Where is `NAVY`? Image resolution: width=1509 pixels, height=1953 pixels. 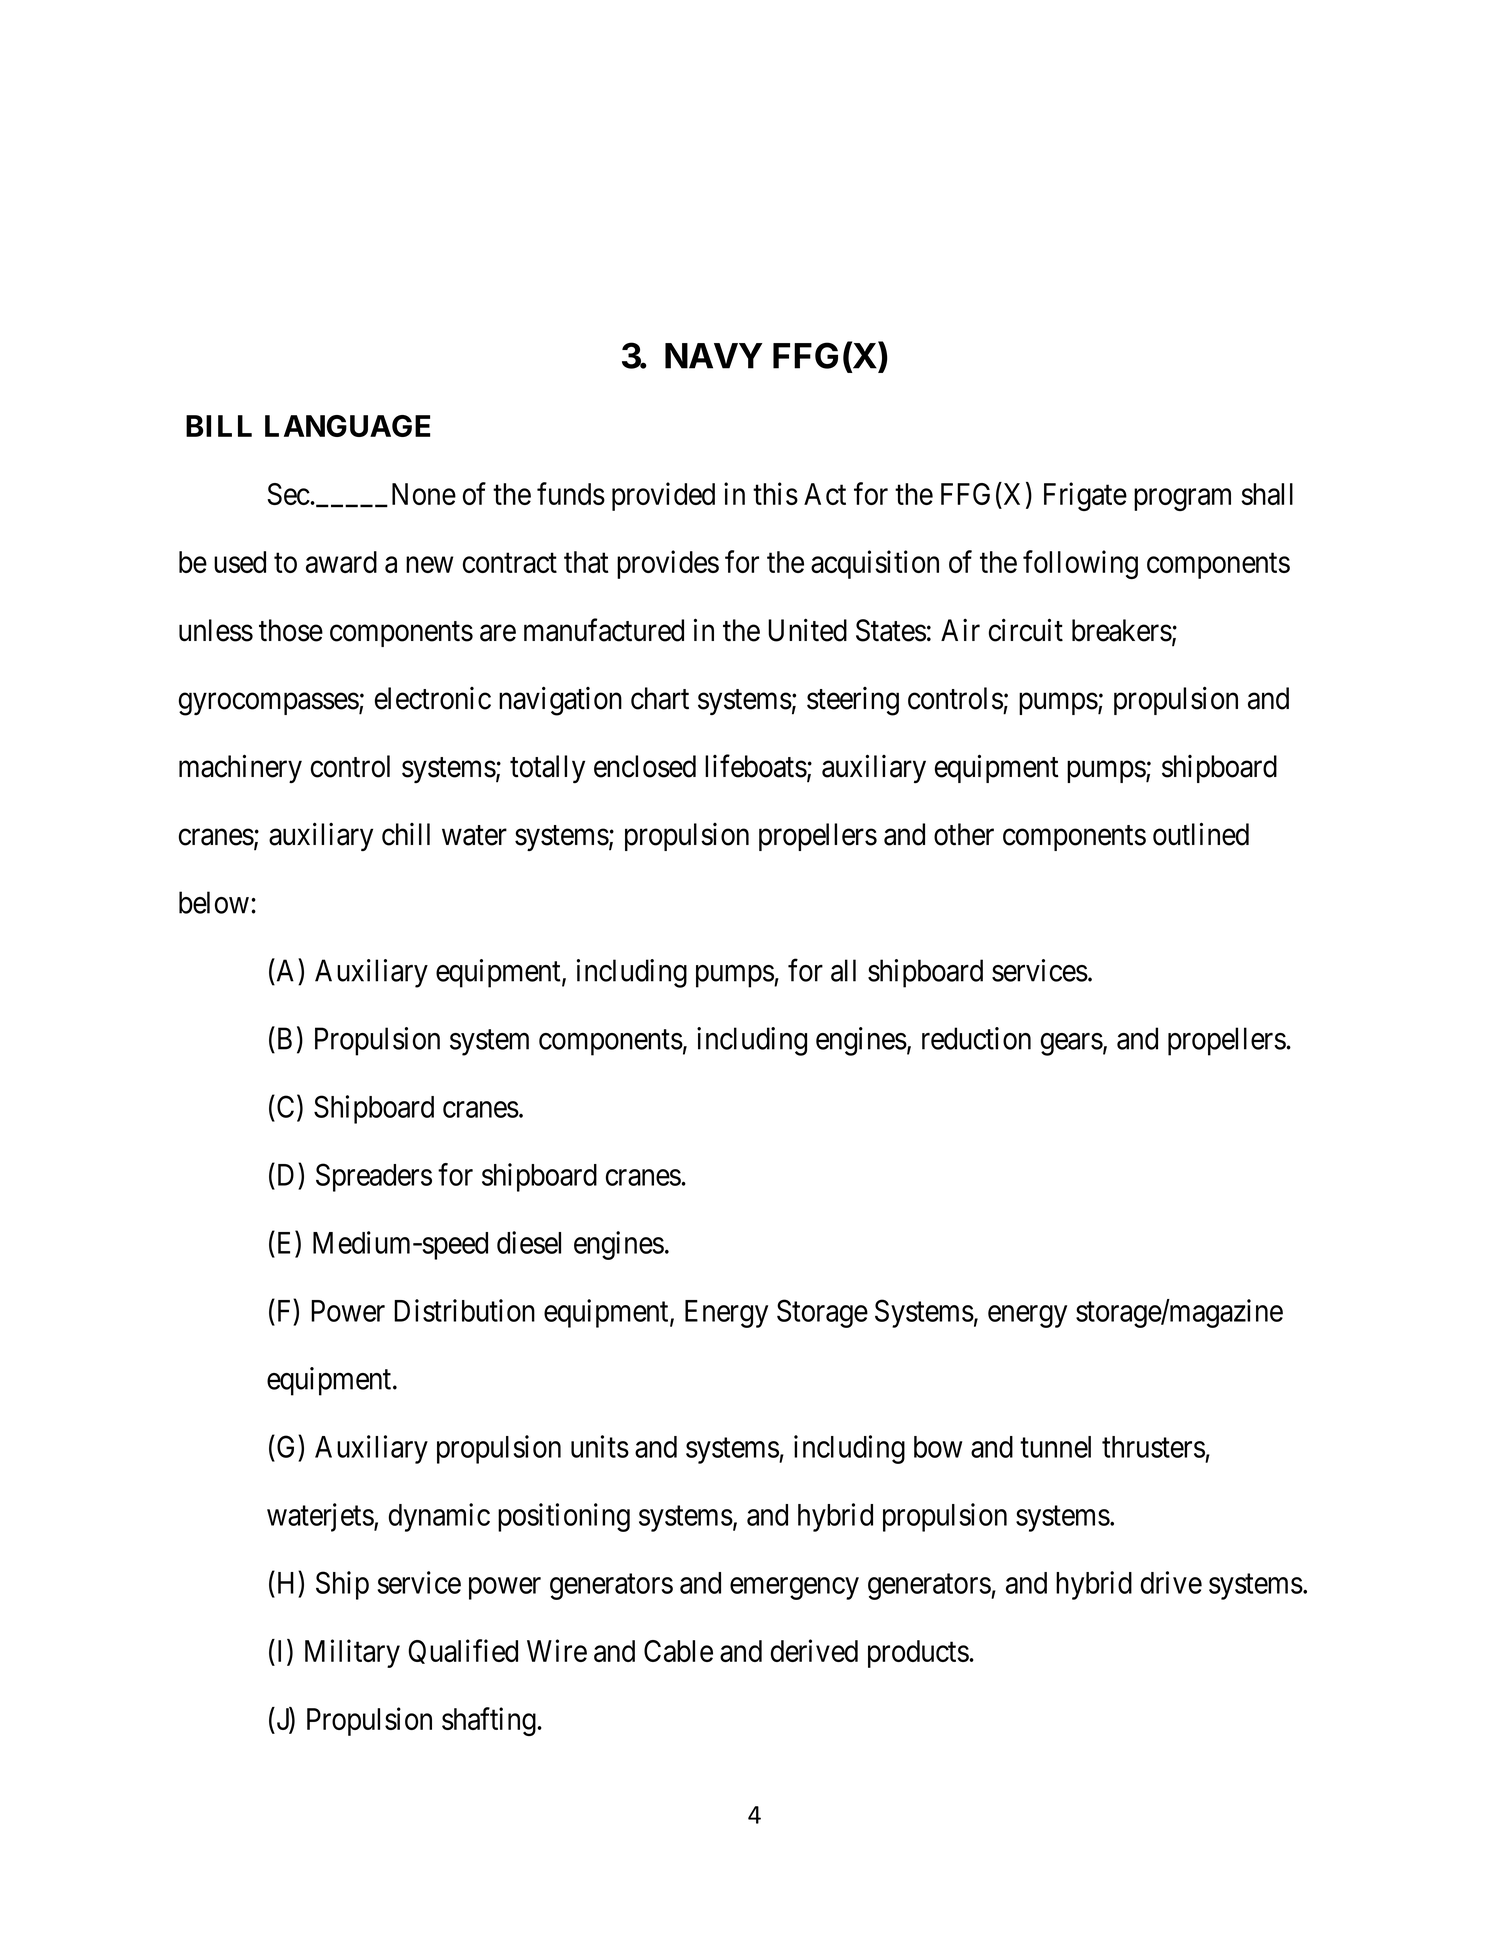 NAVY is located at coordinates (714, 356).
